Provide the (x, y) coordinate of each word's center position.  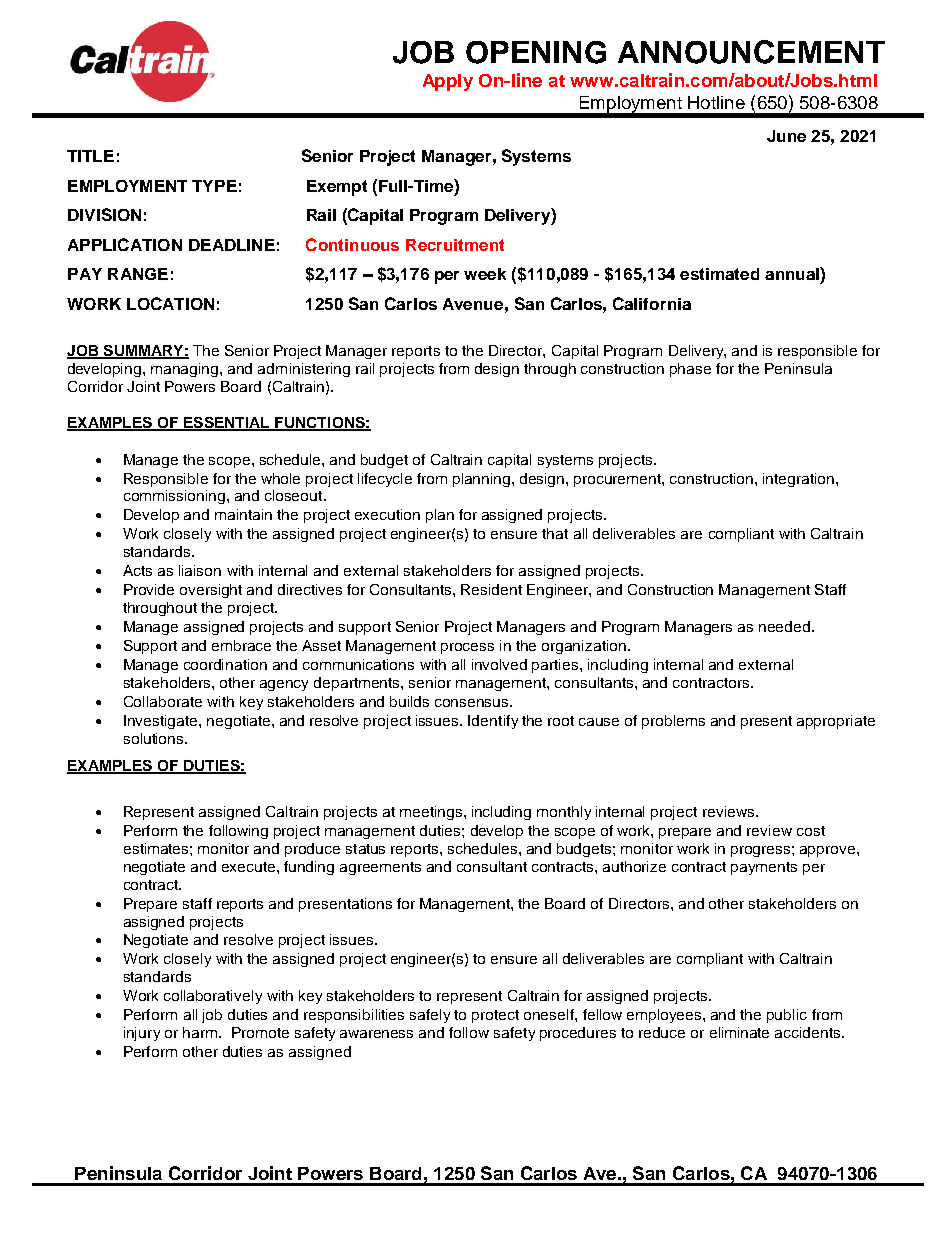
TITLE (90, 156)
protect (495, 1016)
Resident (491, 589)
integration (800, 480)
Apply (448, 82)
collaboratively (213, 997)
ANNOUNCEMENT (751, 52)
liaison (200, 570)
